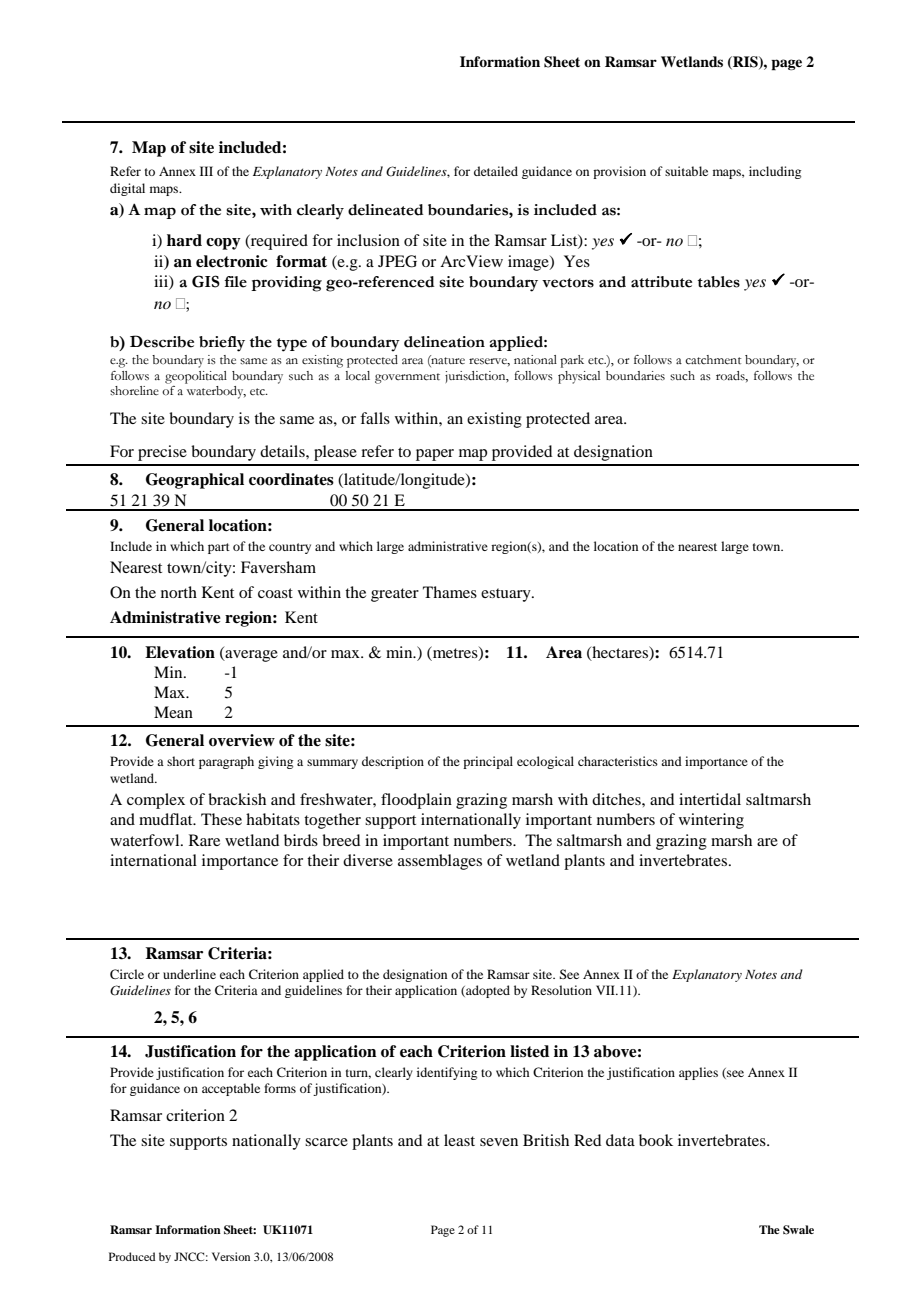 The height and width of the page is (1308, 924). I want to click on Mean, so click(173, 712).
